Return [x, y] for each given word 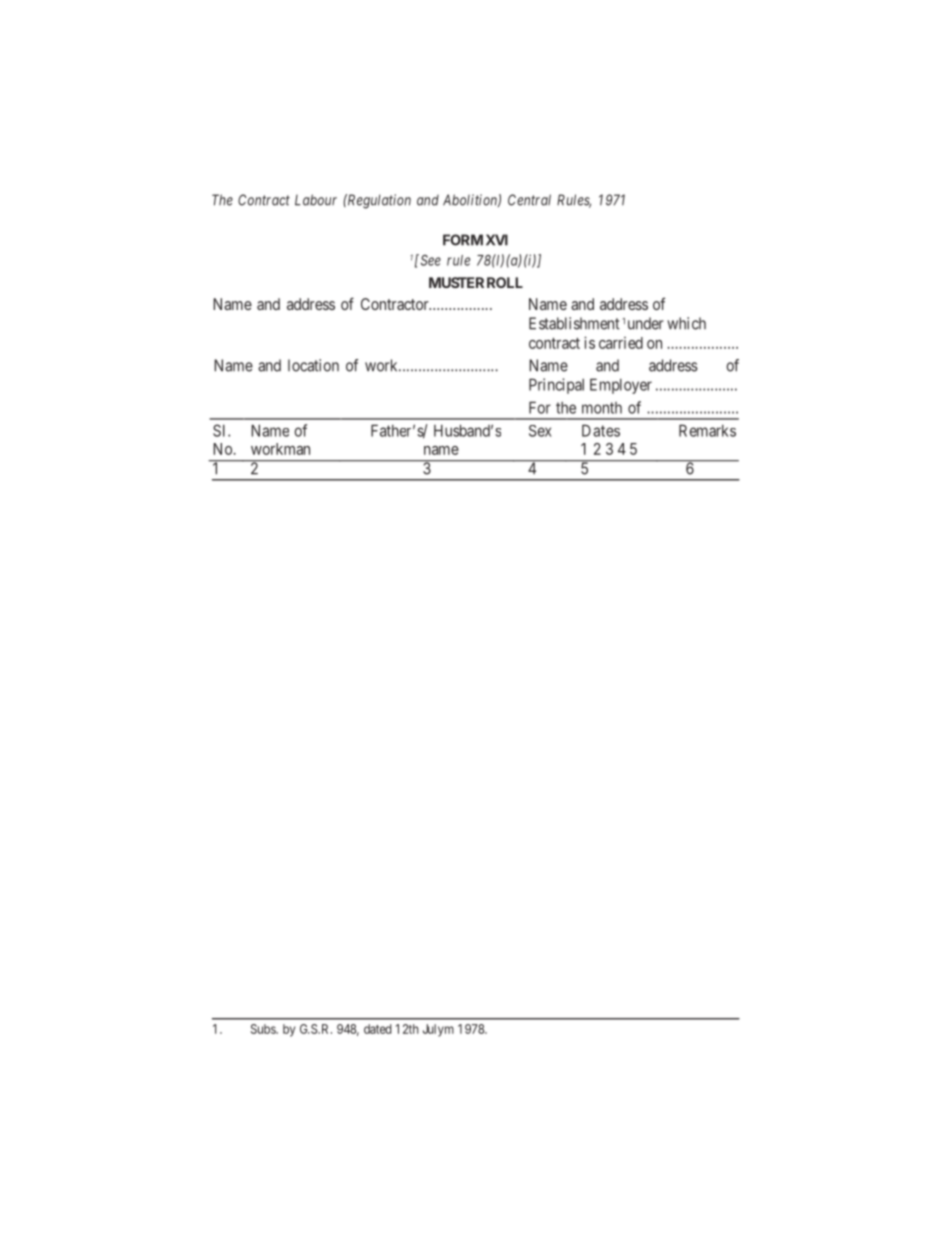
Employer [621, 386]
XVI [497, 240]
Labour [316, 200]
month [602, 408]
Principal [556, 386]
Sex [540, 431]
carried [621, 343]
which [686, 323]
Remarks [707, 430]
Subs [264, 1029]
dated [378, 1029]
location [313, 365]
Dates [601, 430]
